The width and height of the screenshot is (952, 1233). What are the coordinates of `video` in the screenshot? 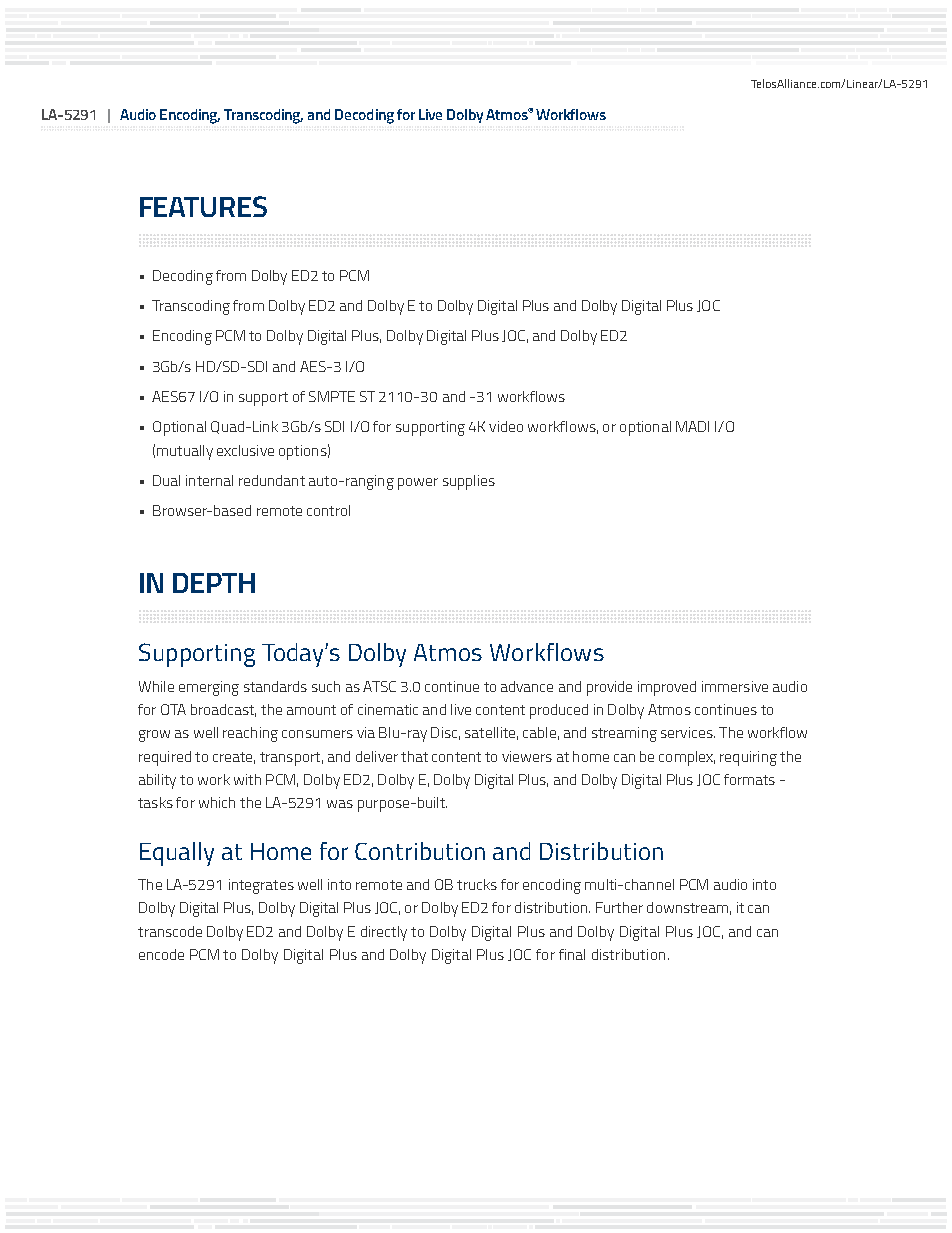 It's located at (506, 426).
